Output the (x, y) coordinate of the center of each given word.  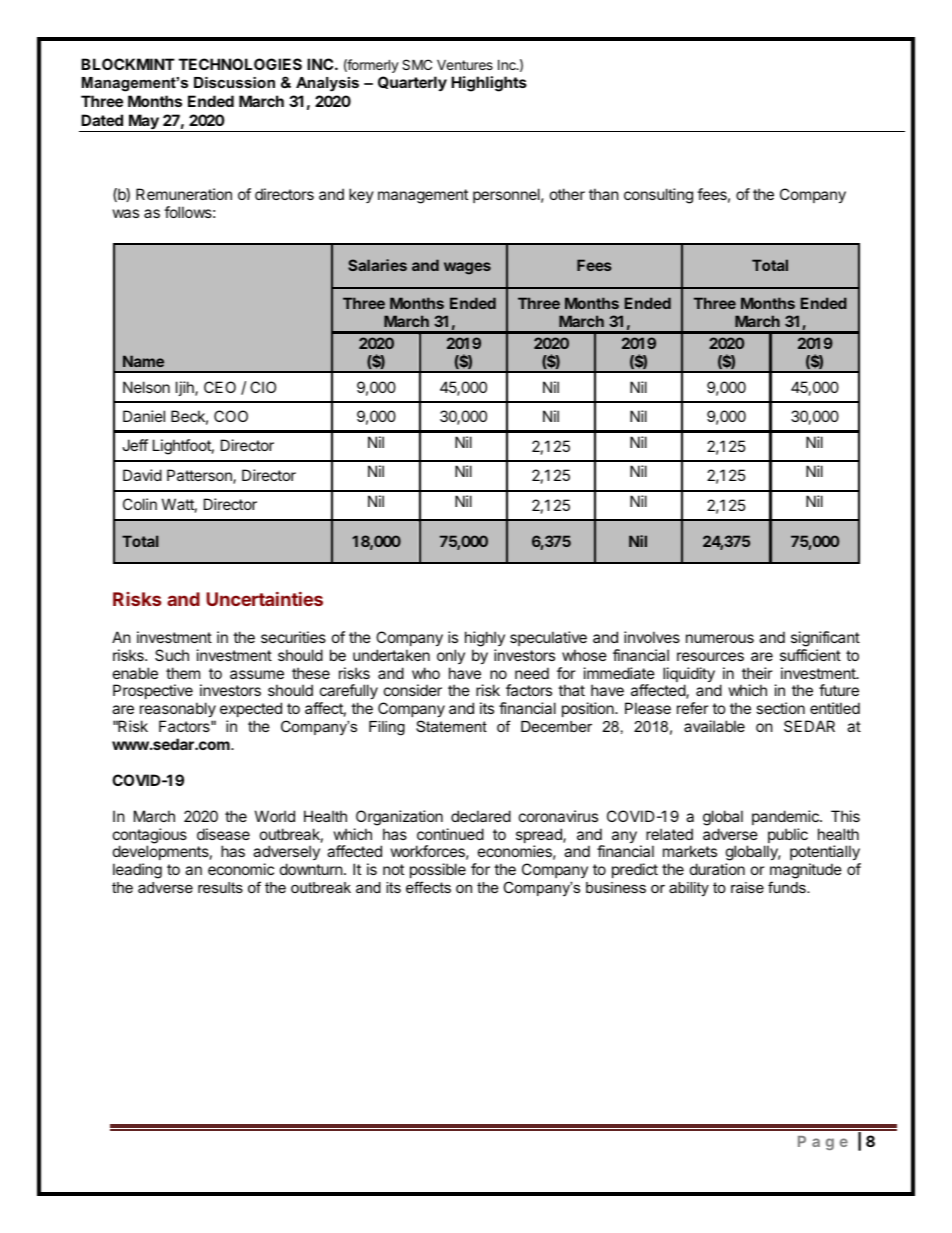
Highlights (489, 84)
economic (241, 869)
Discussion (234, 82)
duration (717, 869)
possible (438, 872)
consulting (658, 196)
